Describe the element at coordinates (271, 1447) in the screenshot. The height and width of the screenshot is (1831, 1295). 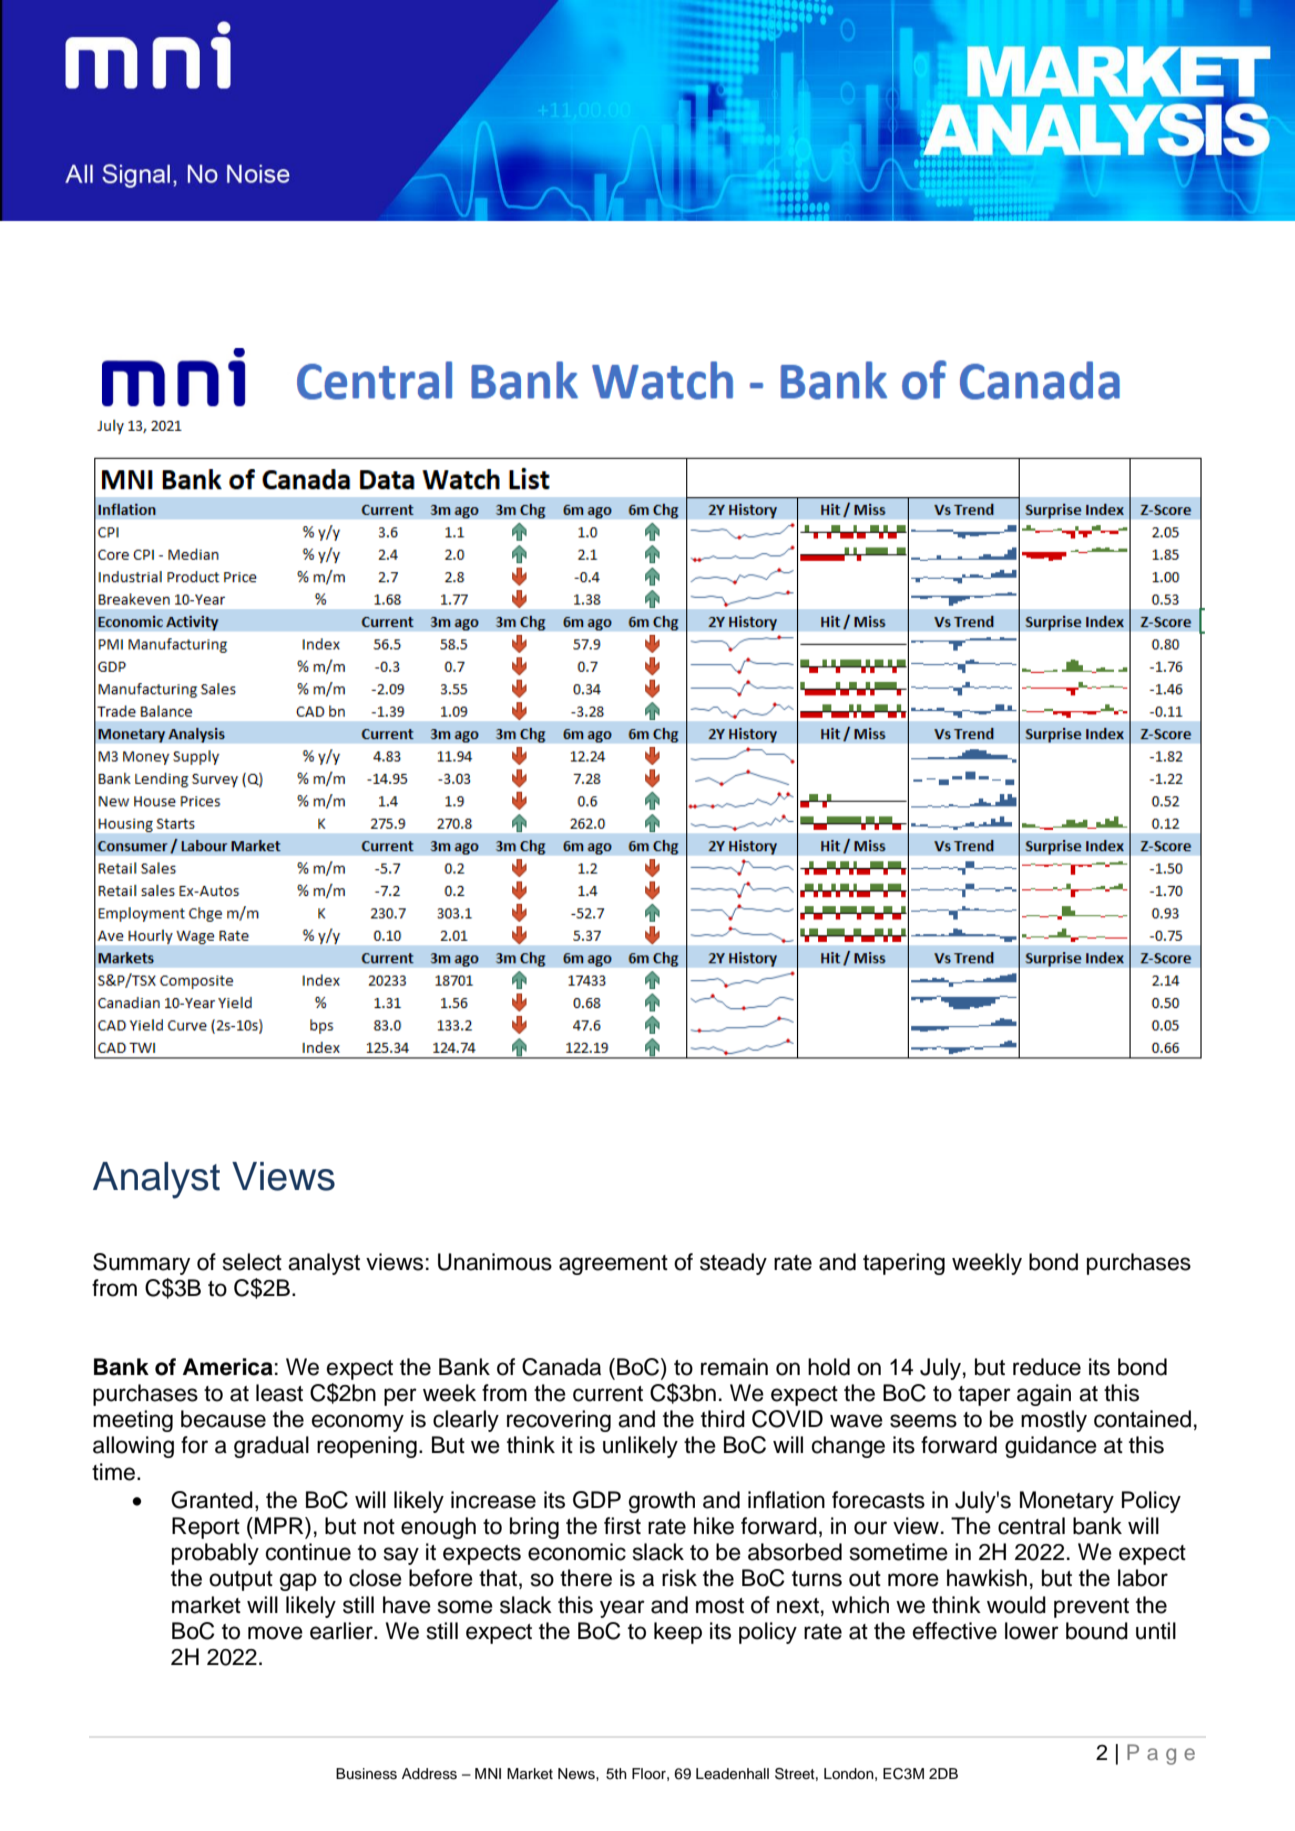
I see `gradual` at that location.
